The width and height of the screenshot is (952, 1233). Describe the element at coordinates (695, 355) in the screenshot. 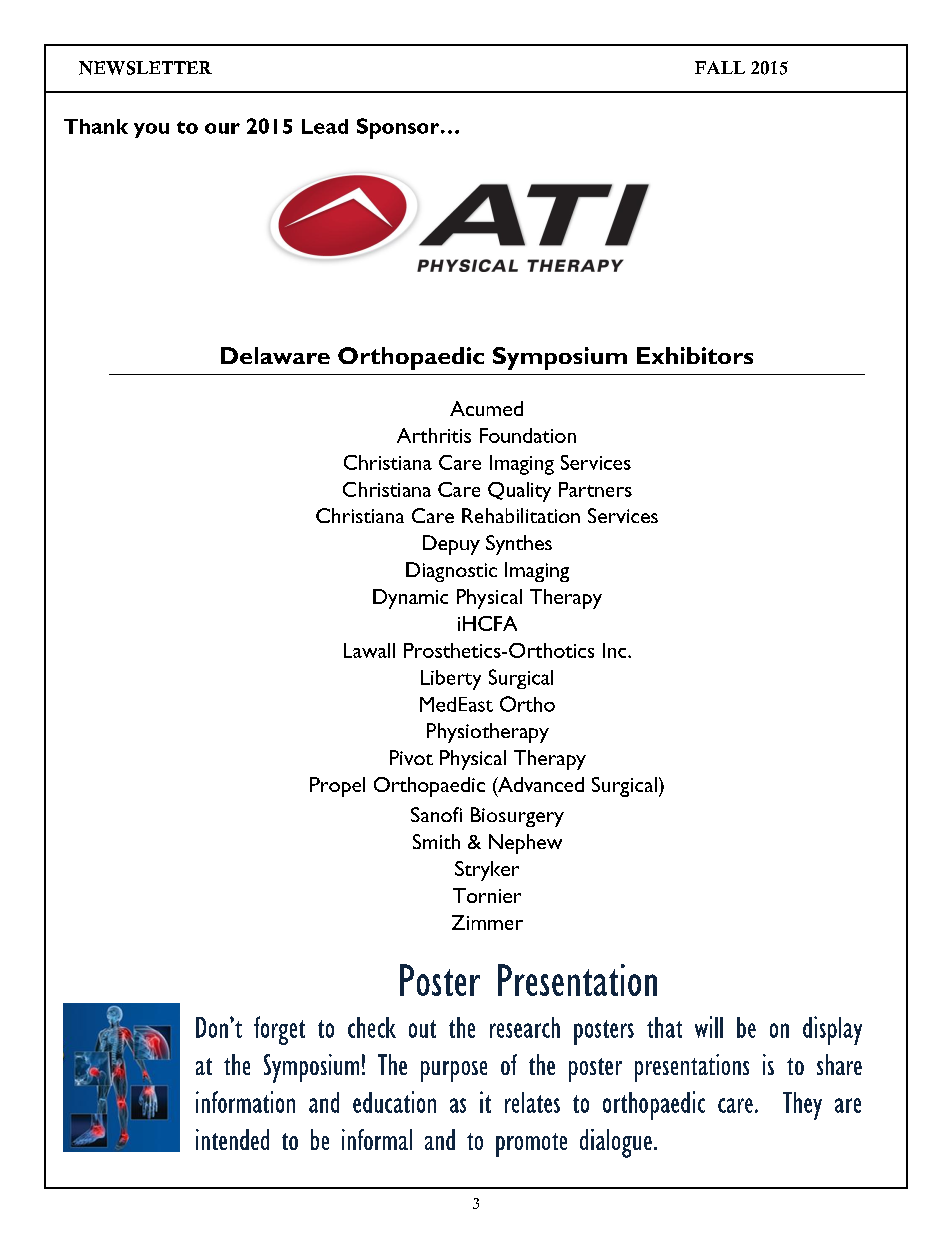

I see `Exhibitors` at that location.
